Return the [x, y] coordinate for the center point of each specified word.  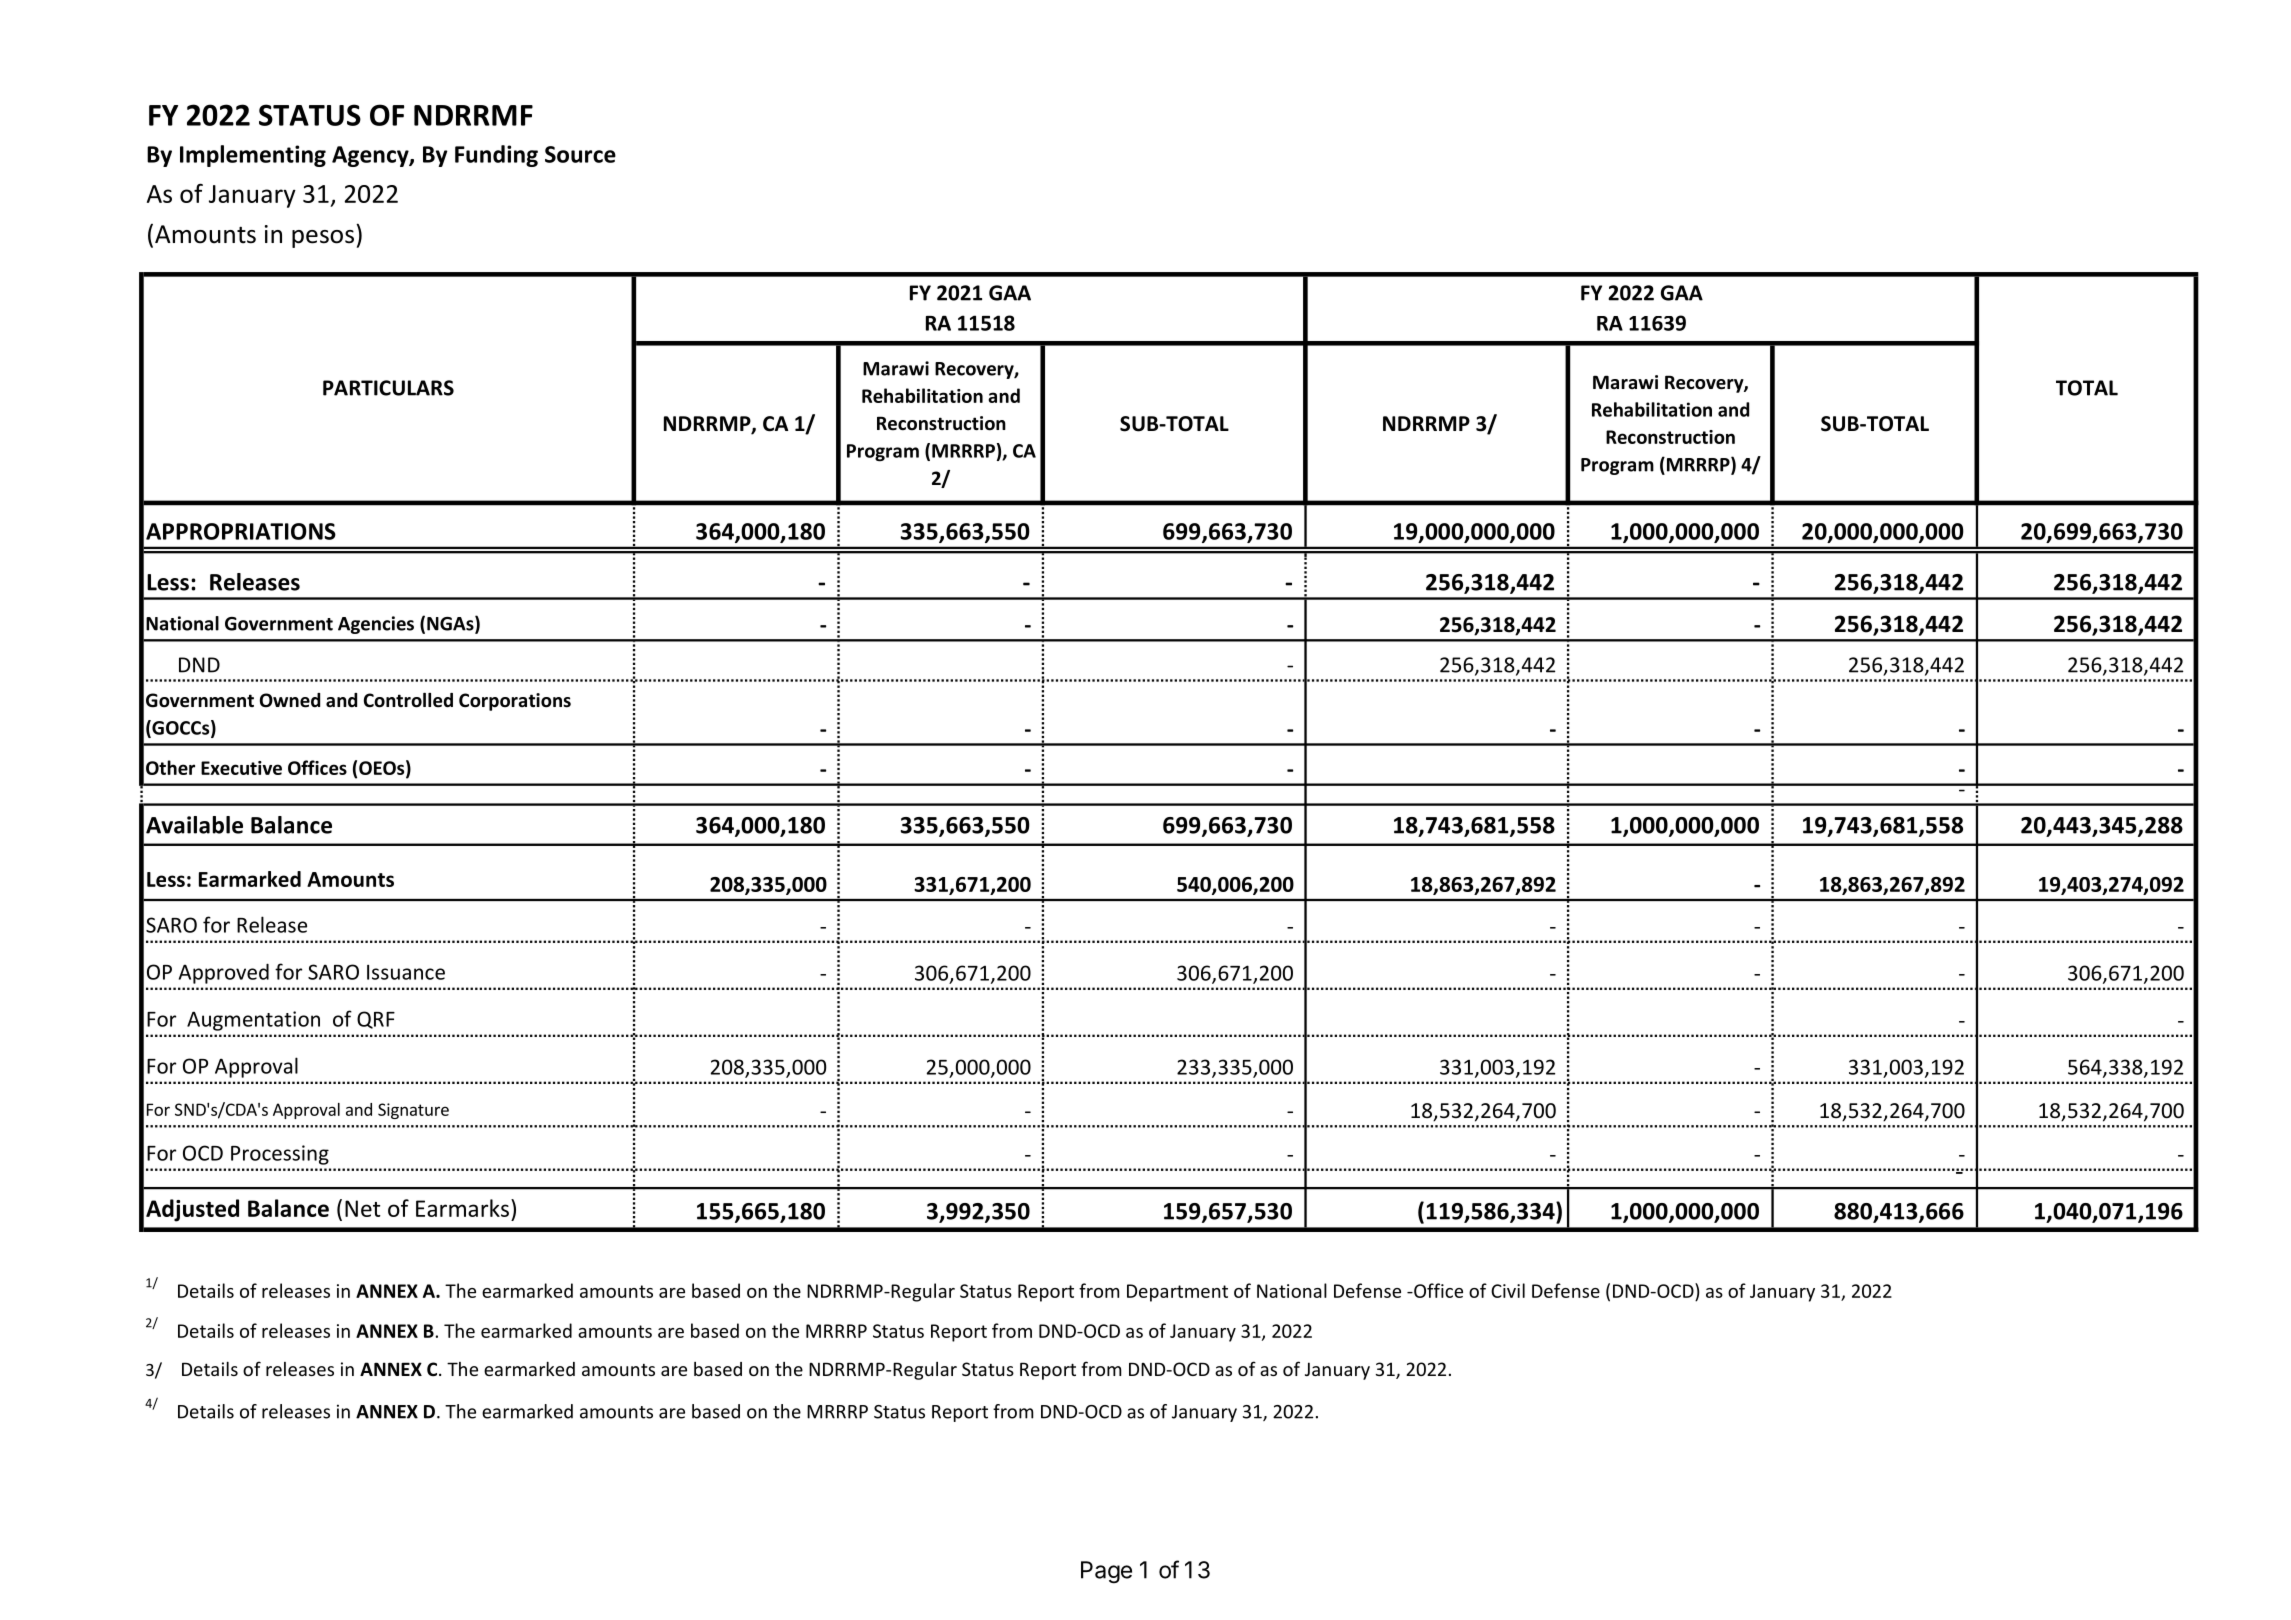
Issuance [406, 972]
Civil [1508, 1290]
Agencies [376, 625]
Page [1106, 1572]
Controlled [408, 700]
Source [580, 154]
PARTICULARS [388, 388]
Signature [413, 1111]
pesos [323, 239]
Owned [290, 700]
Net [363, 1208]
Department [1177, 1293]
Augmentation [253, 1021]
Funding [496, 156]
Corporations [515, 702]
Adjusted [192, 1210]
